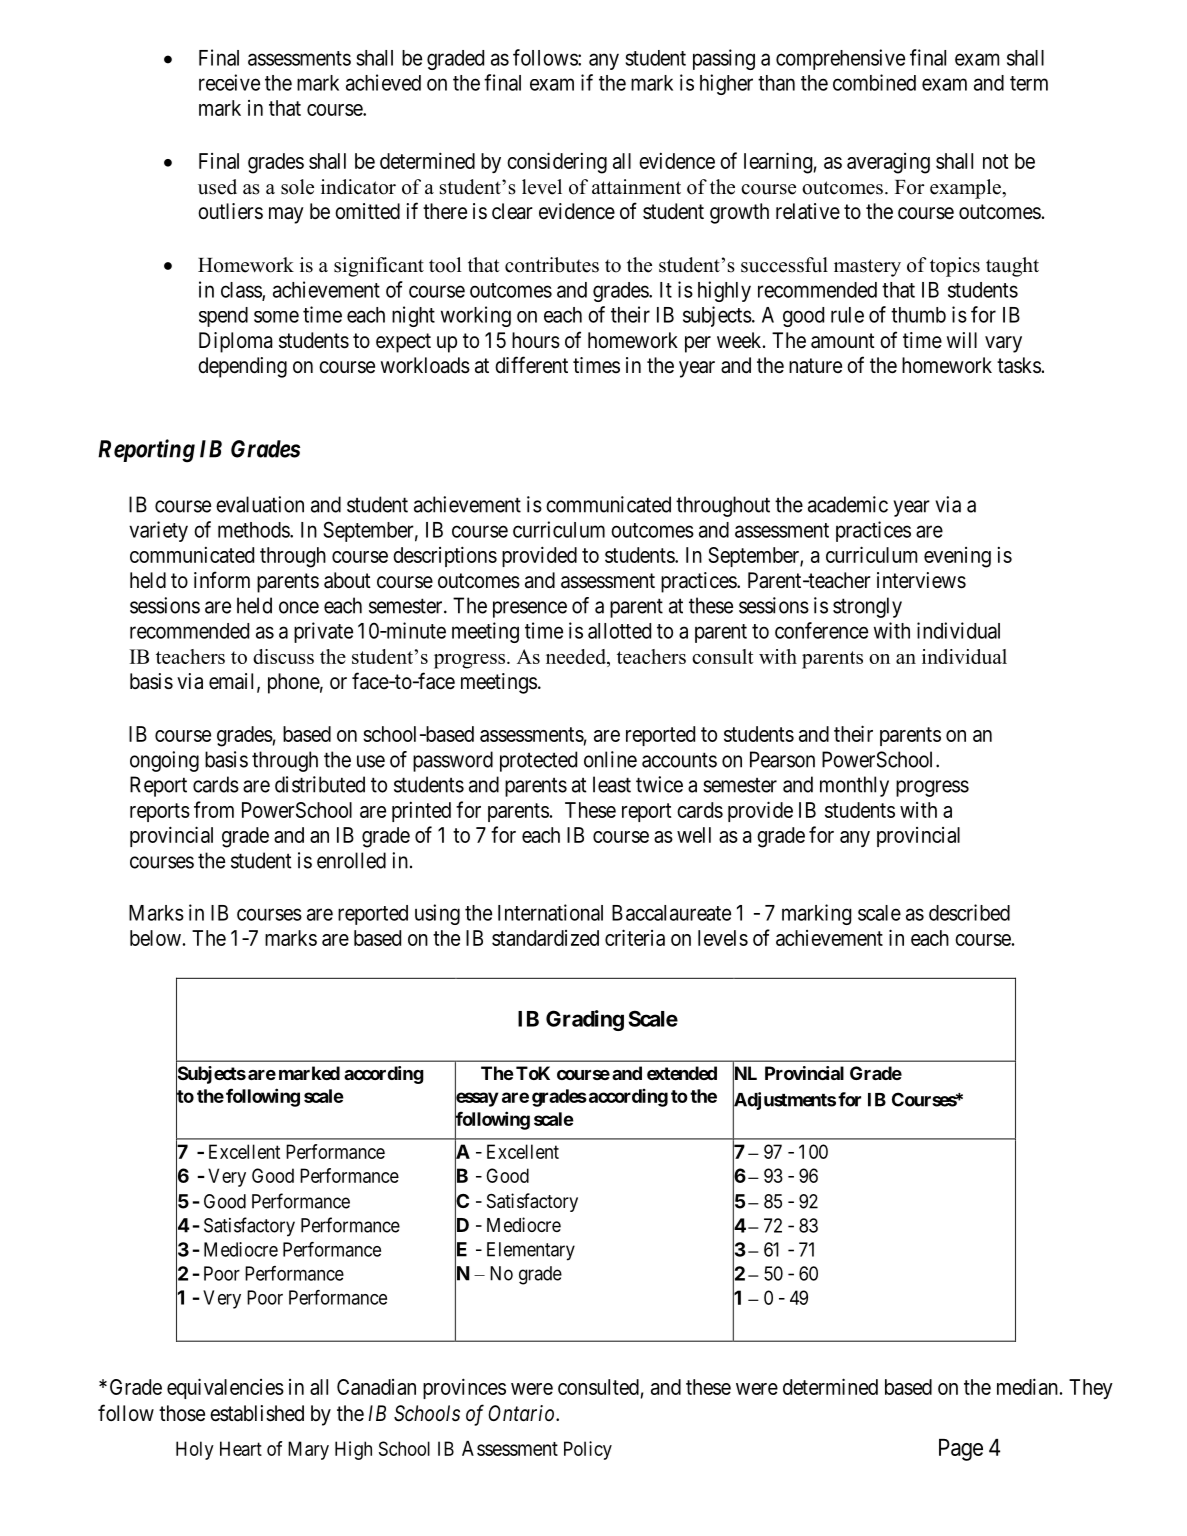 The width and height of the document is (1187, 1536). I want to click on not, so click(996, 161).
